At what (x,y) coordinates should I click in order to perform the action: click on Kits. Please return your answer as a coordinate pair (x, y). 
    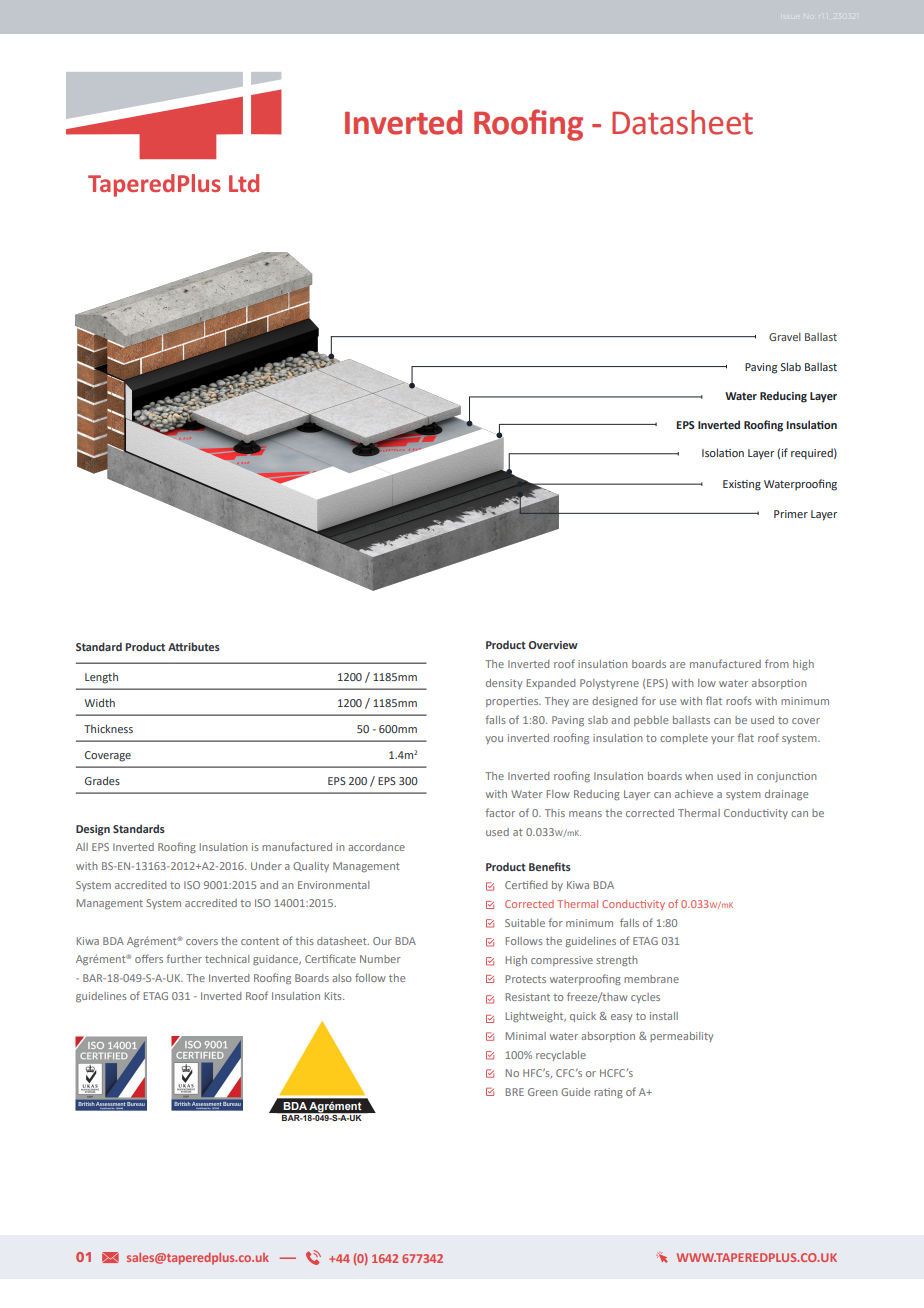
    Looking at the image, I should click on (334, 996).
